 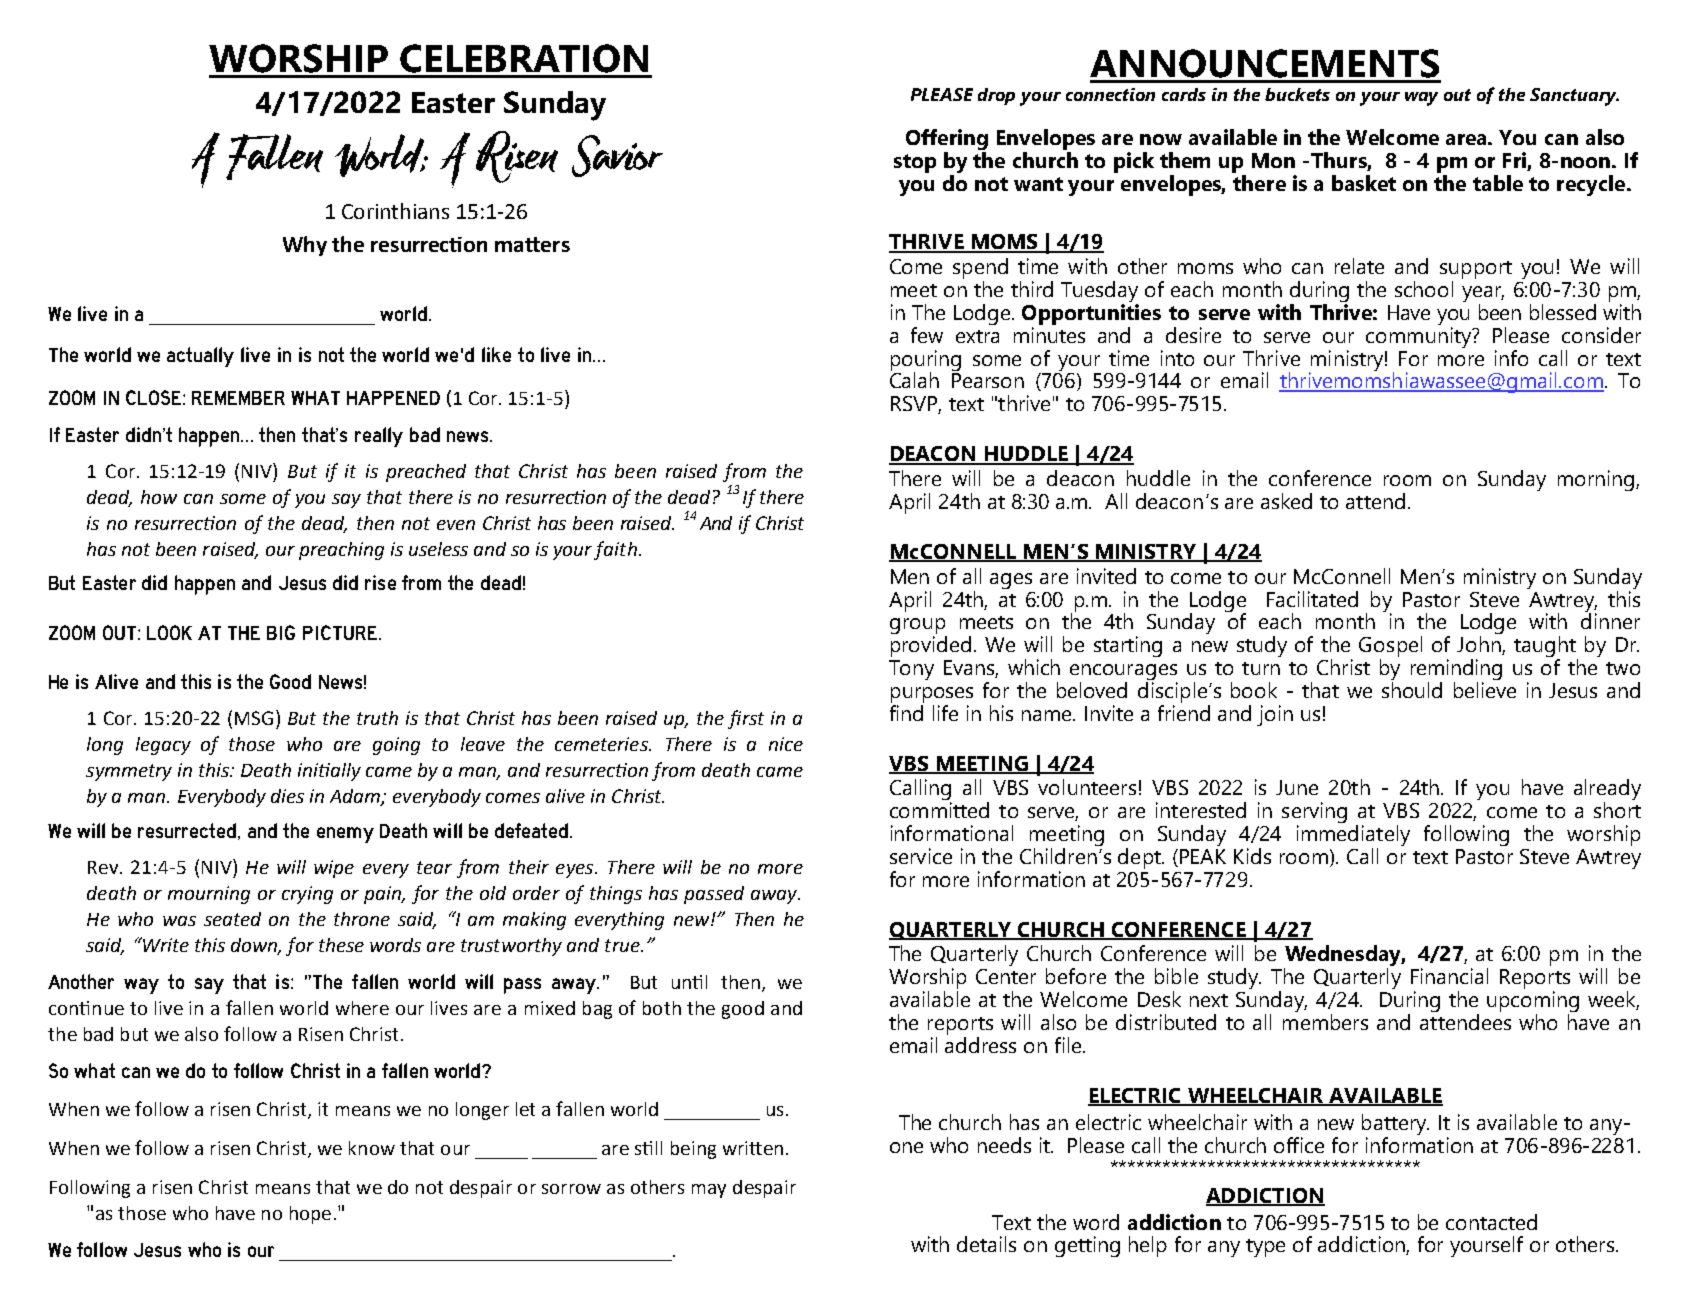 What do you see at coordinates (1498, 183) in the document?
I see `table` at bounding box center [1498, 183].
